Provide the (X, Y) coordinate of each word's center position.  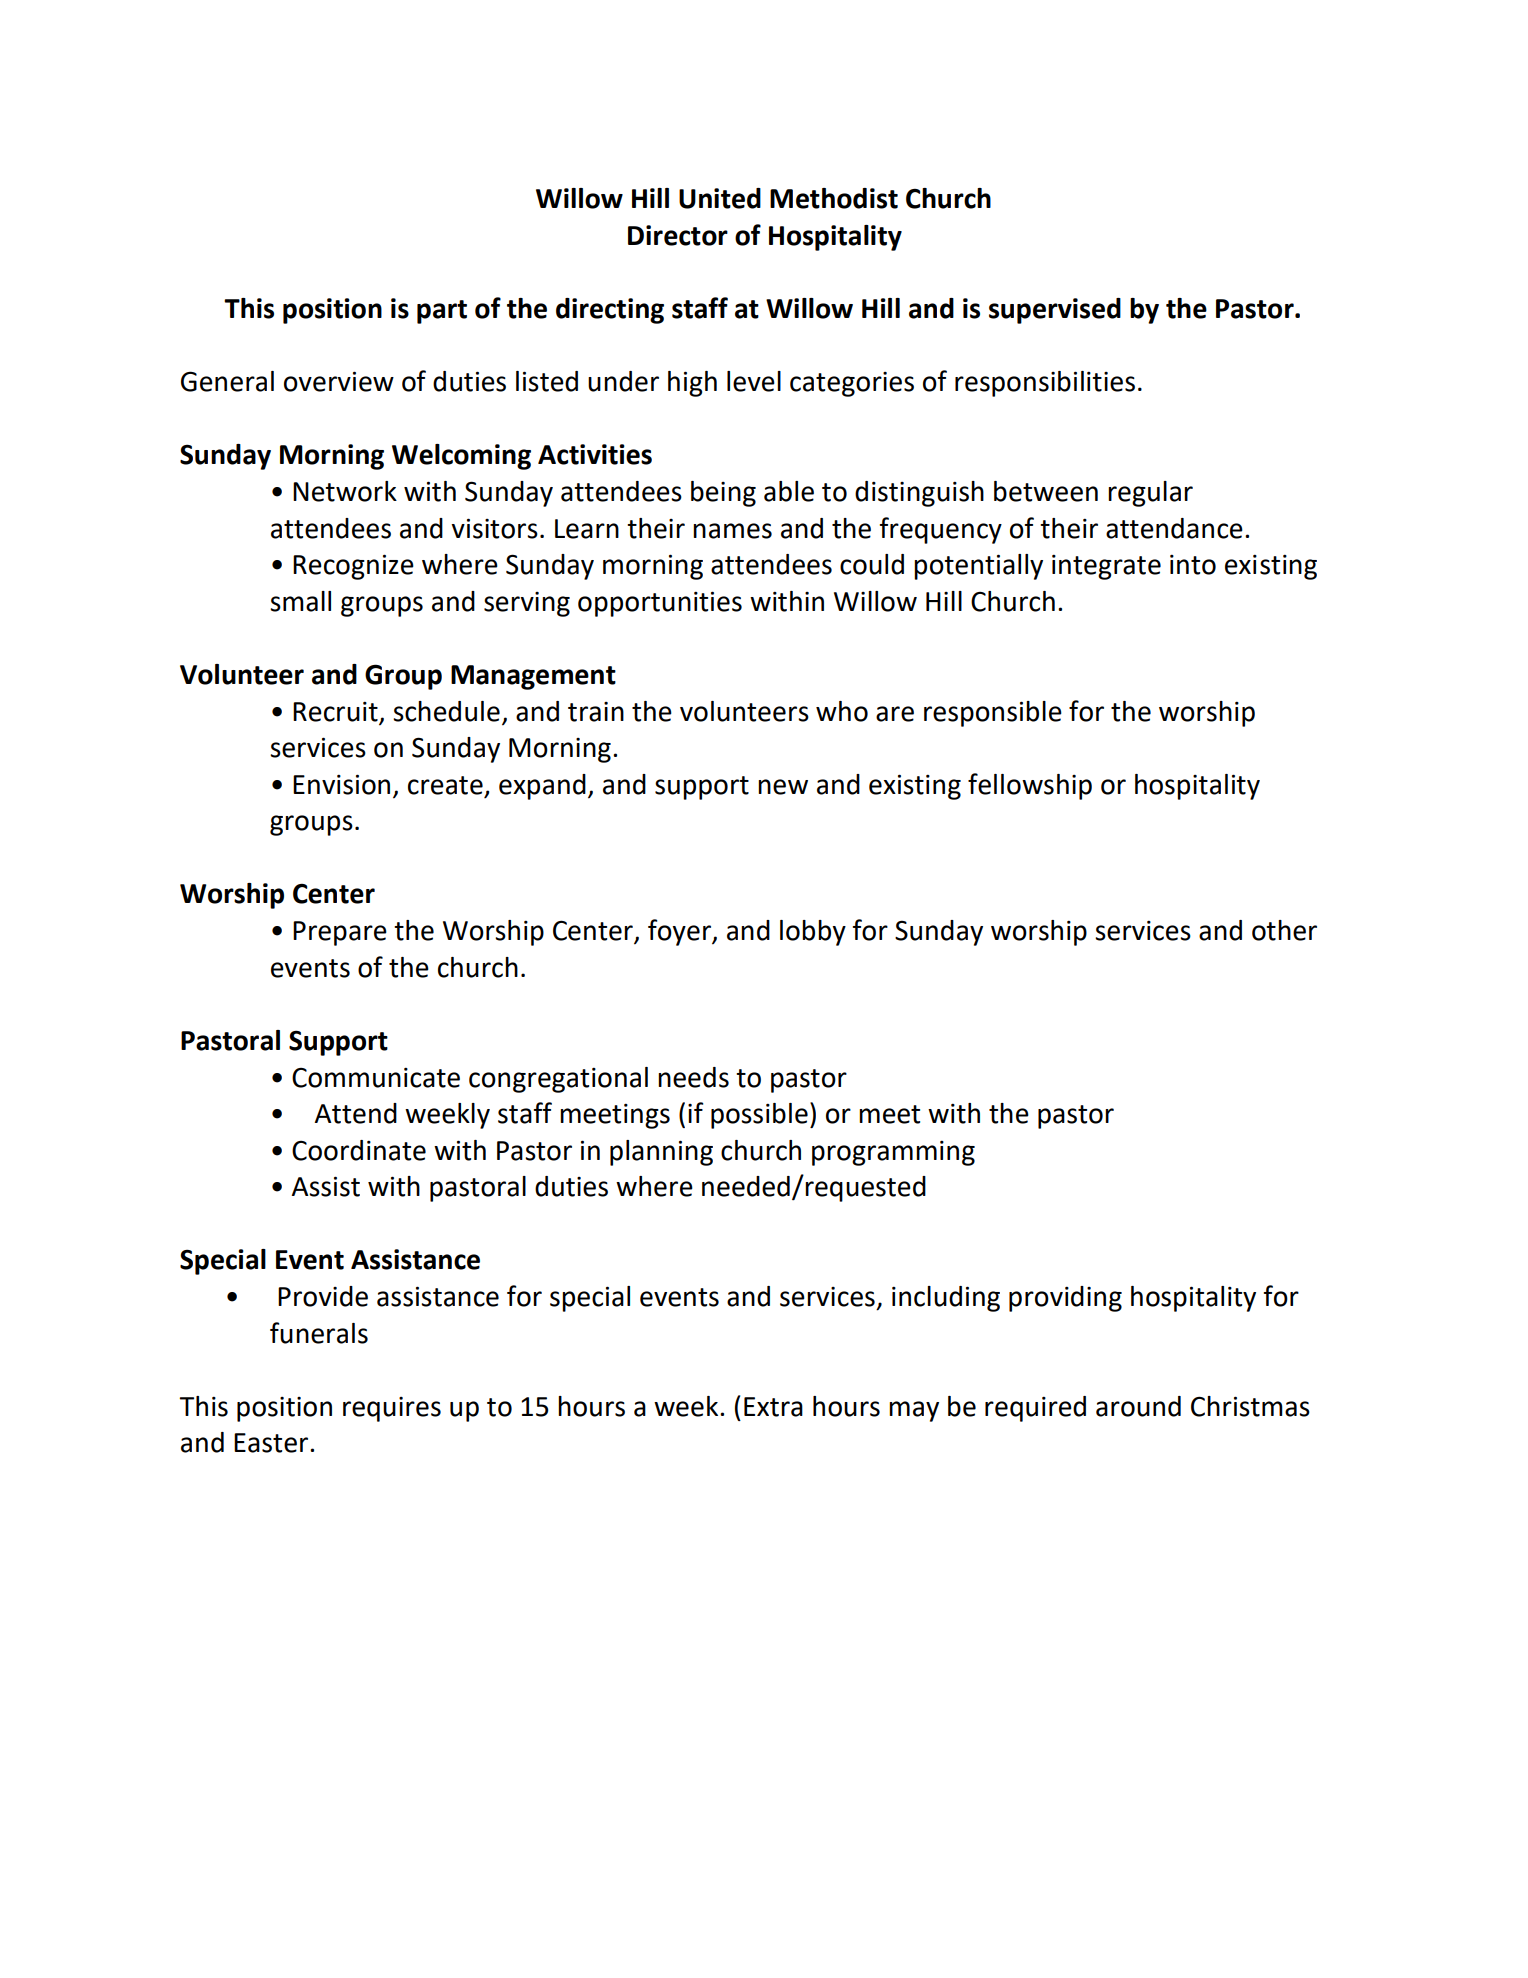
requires (392, 1409)
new (783, 787)
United (720, 198)
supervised (1055, 311)
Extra (773, 1407)
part (442, 312)
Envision (341, 784)
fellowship (1030, 786)
